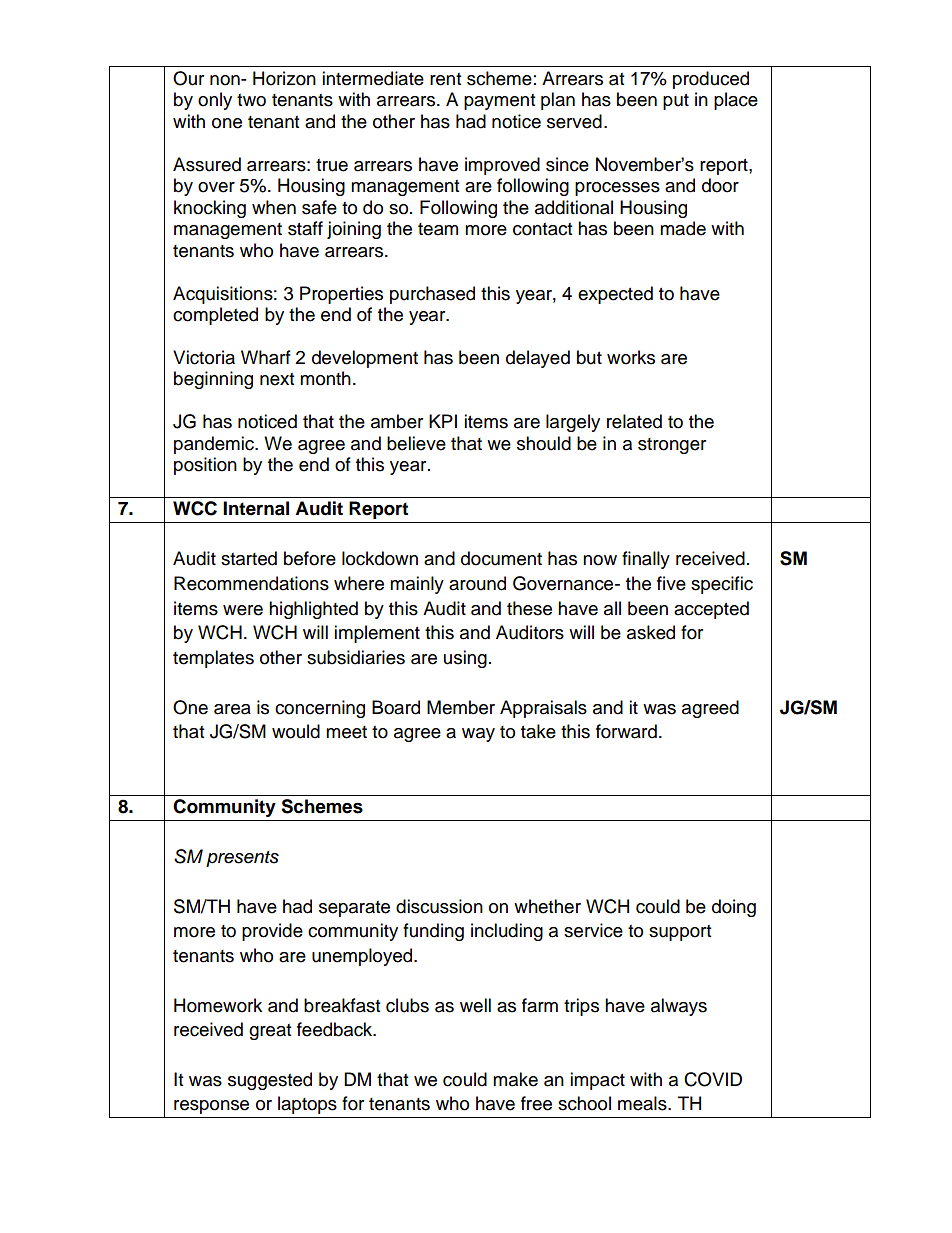  Describe the element at coordinates (270, 1081) in the screenshot. I see `suggested` at that location.
